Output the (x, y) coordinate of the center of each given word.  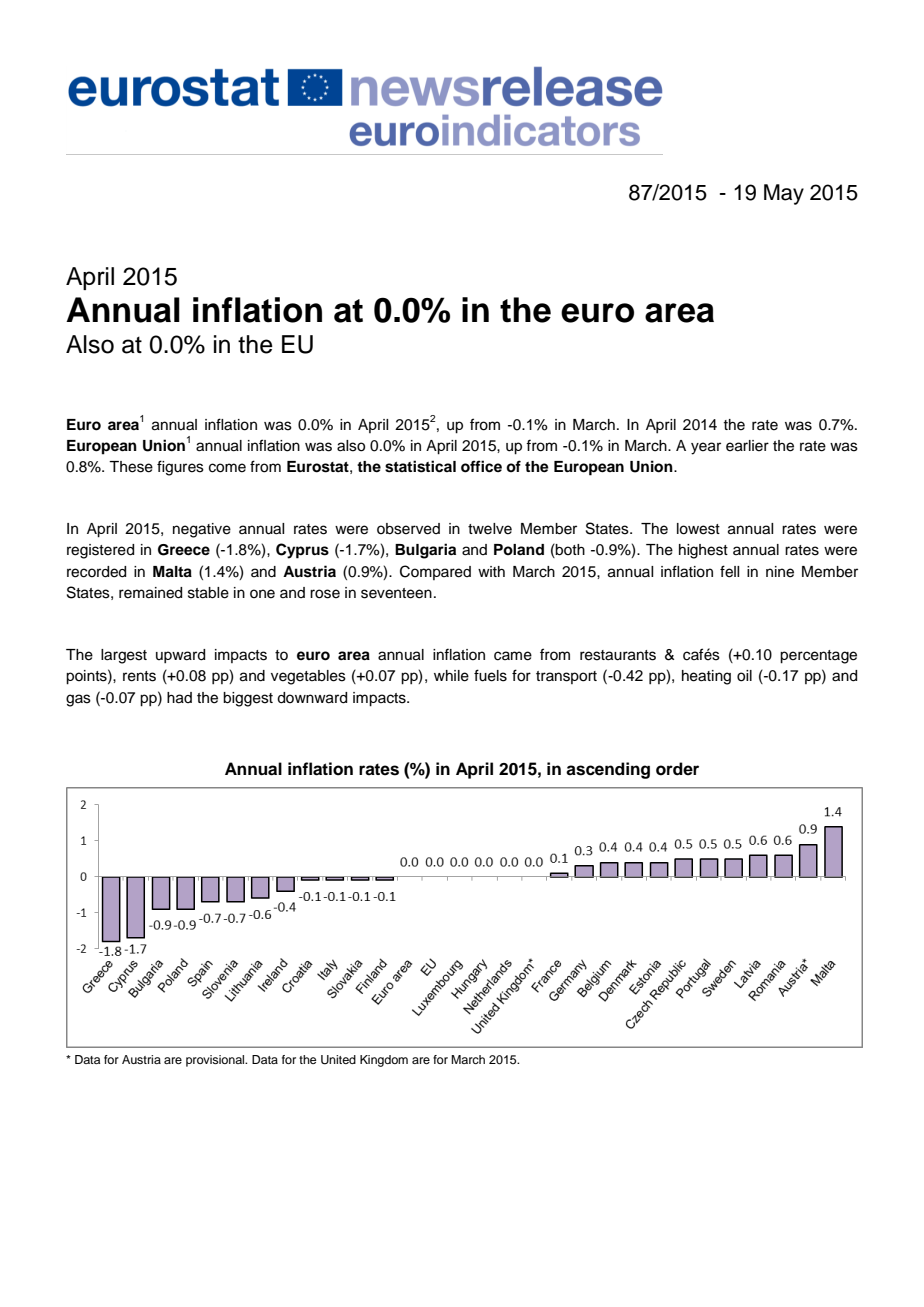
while (451, 676)
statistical (420, 466)
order (677, 769)
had (179, 698)
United (338, 1060)
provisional (216, 1061)
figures (180, 468)
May (784, 194)
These (131, 467)
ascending (608, 770)
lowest (698, 529)
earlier (747, 446)
